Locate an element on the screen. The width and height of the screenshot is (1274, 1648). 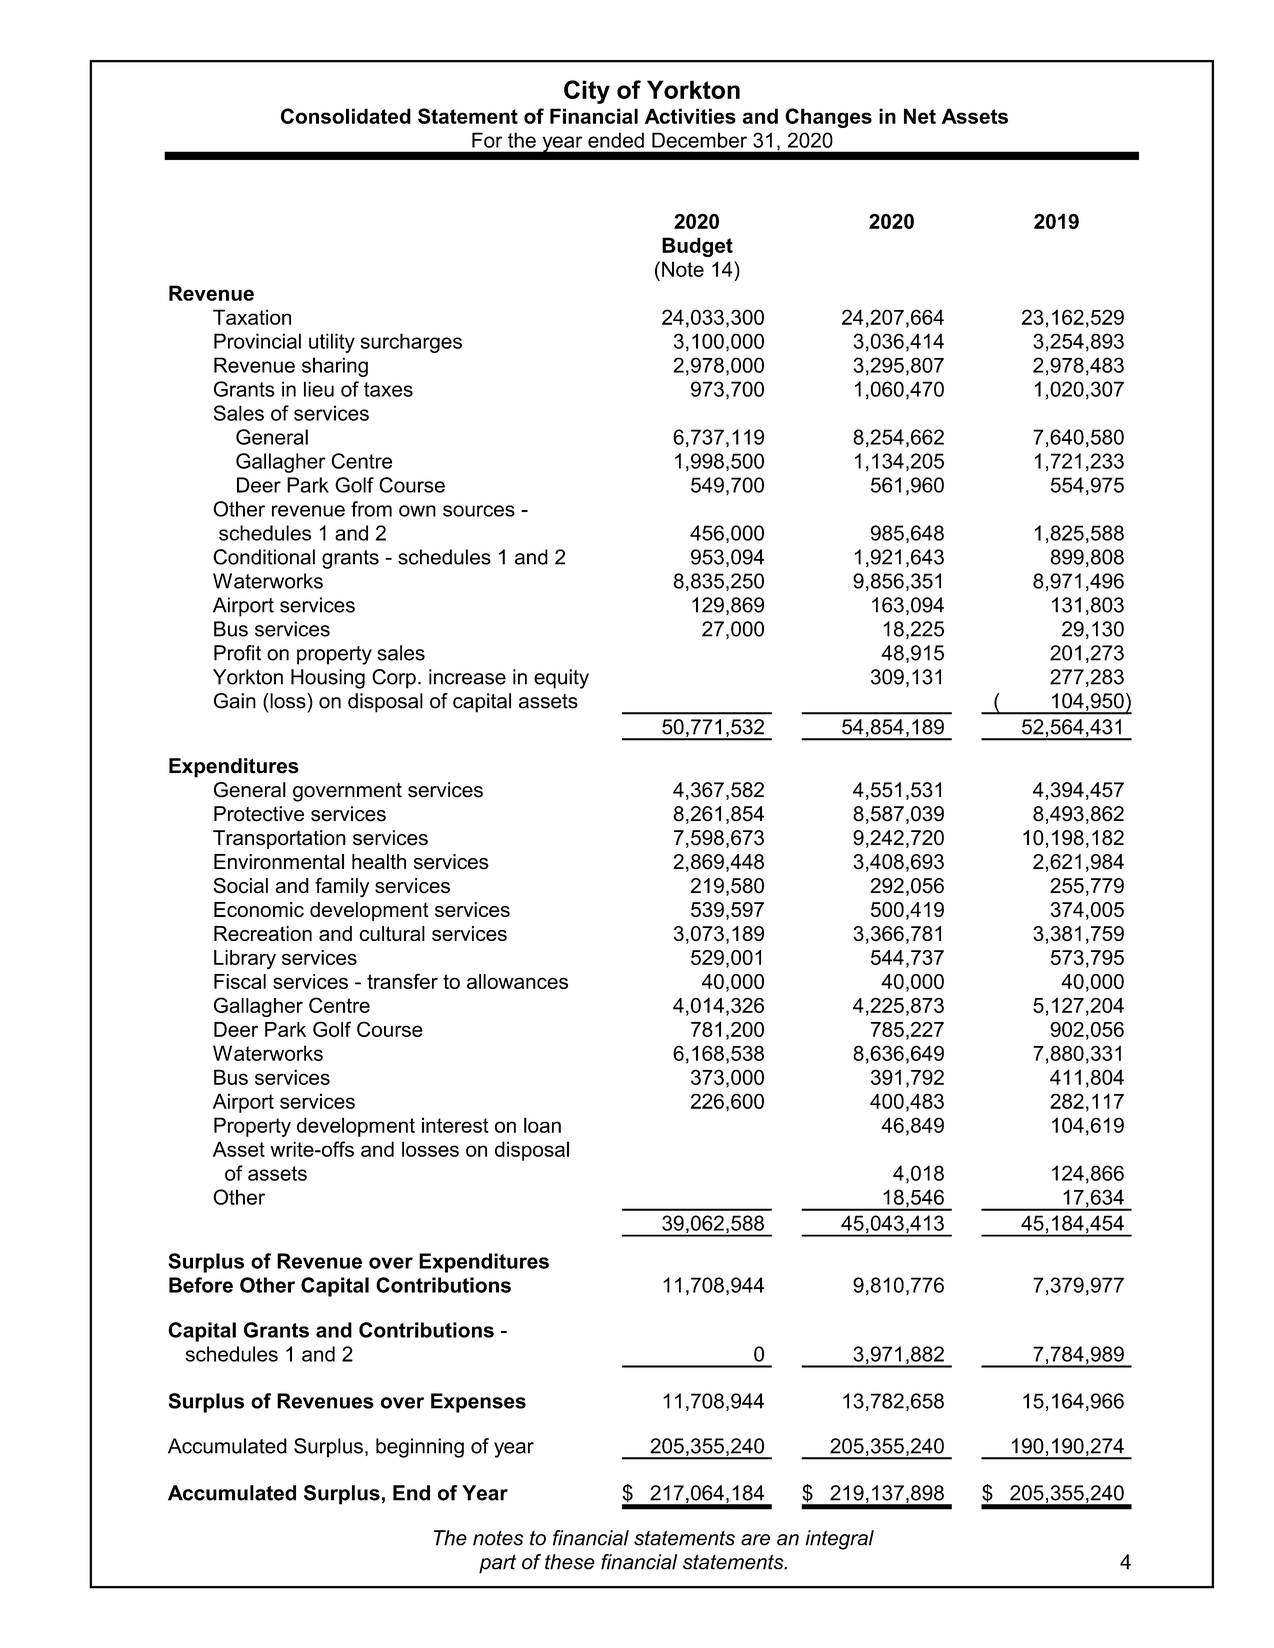
Fiscal is located at coordinates (240, 981).
